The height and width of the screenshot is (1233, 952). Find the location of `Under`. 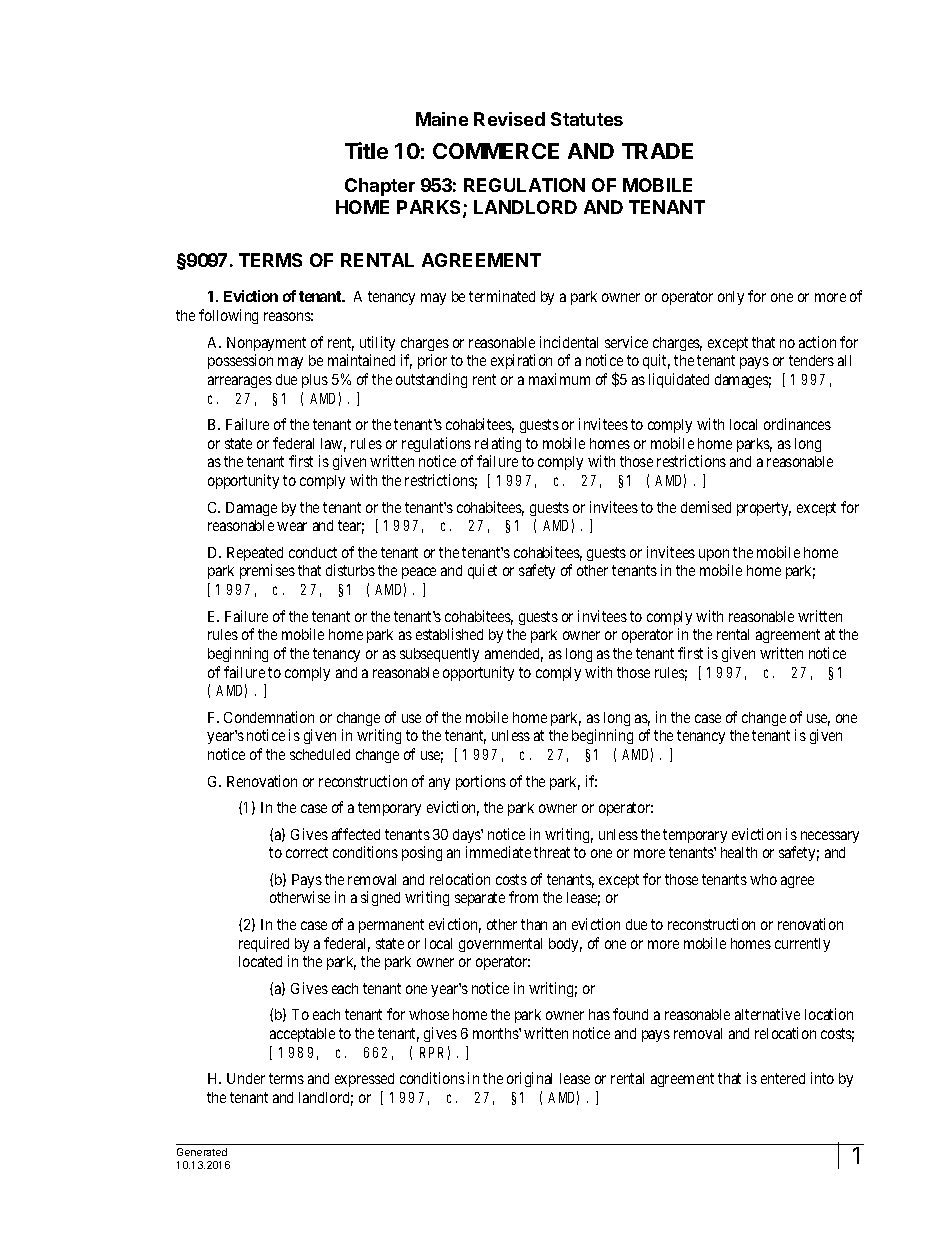

Under is located at coordinates (246, 1078).
